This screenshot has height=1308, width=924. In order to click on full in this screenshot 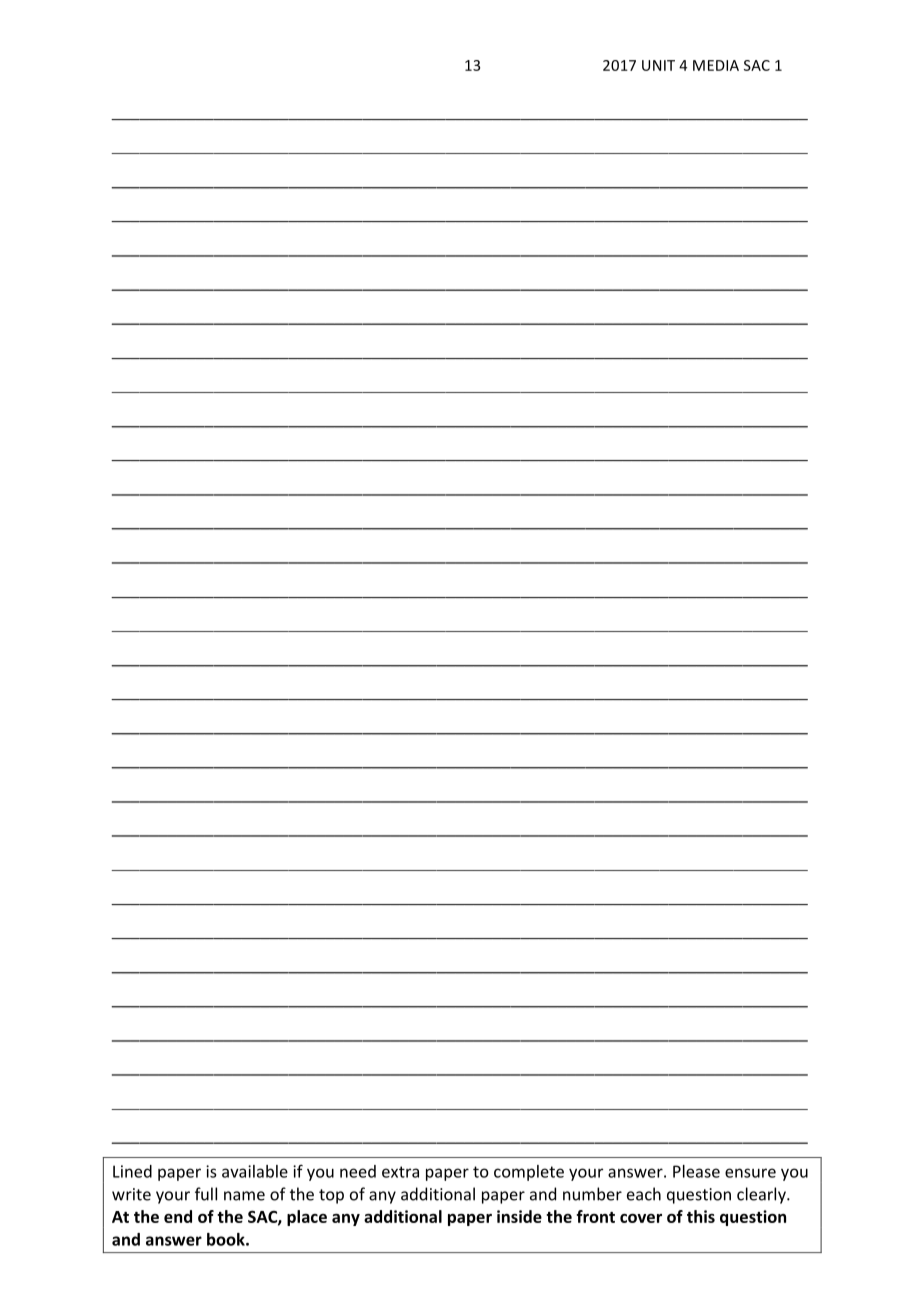, I will do `click(206, 1194)`.
